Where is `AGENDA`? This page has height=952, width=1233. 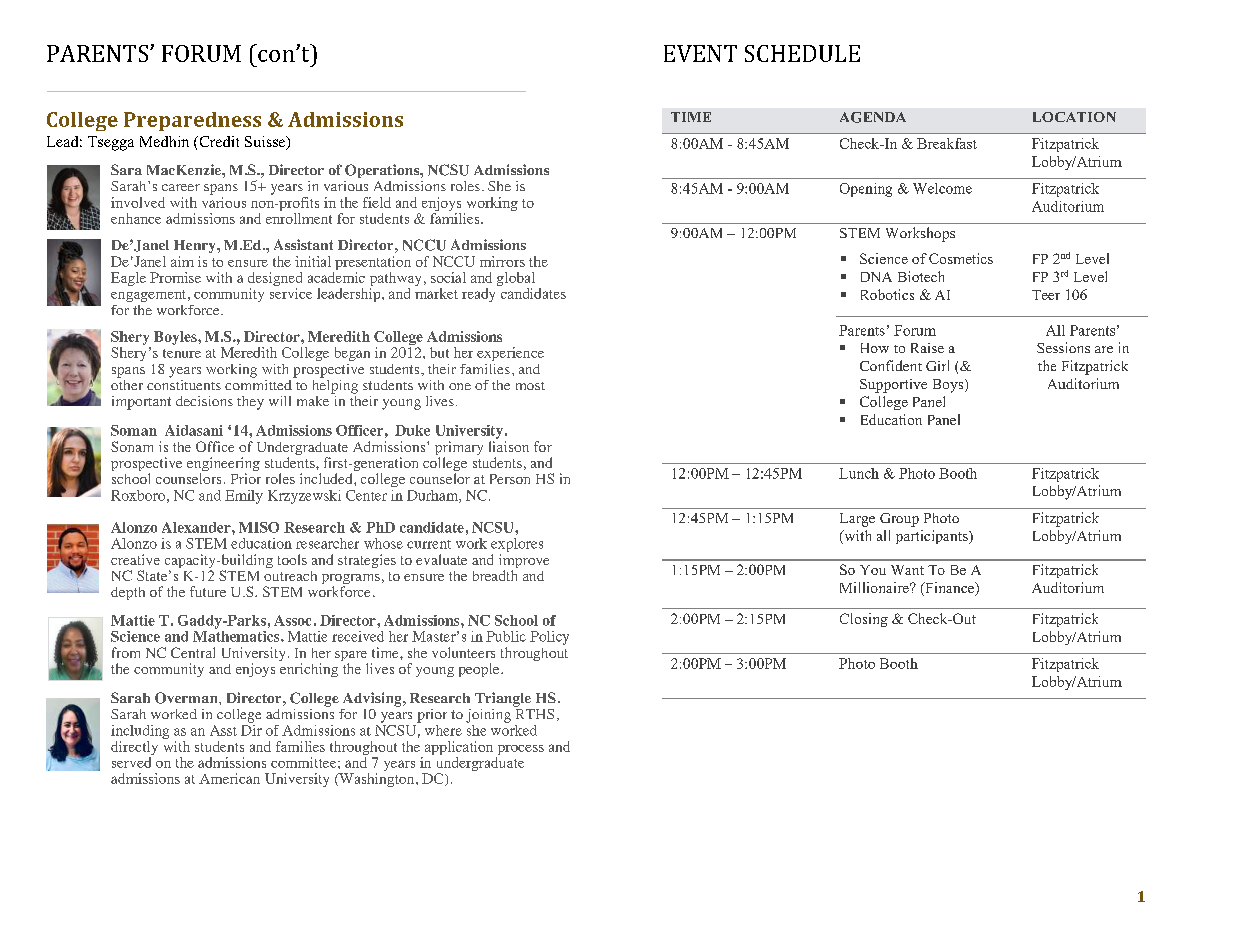
AGENDA is located at coordinates (873, 117).
